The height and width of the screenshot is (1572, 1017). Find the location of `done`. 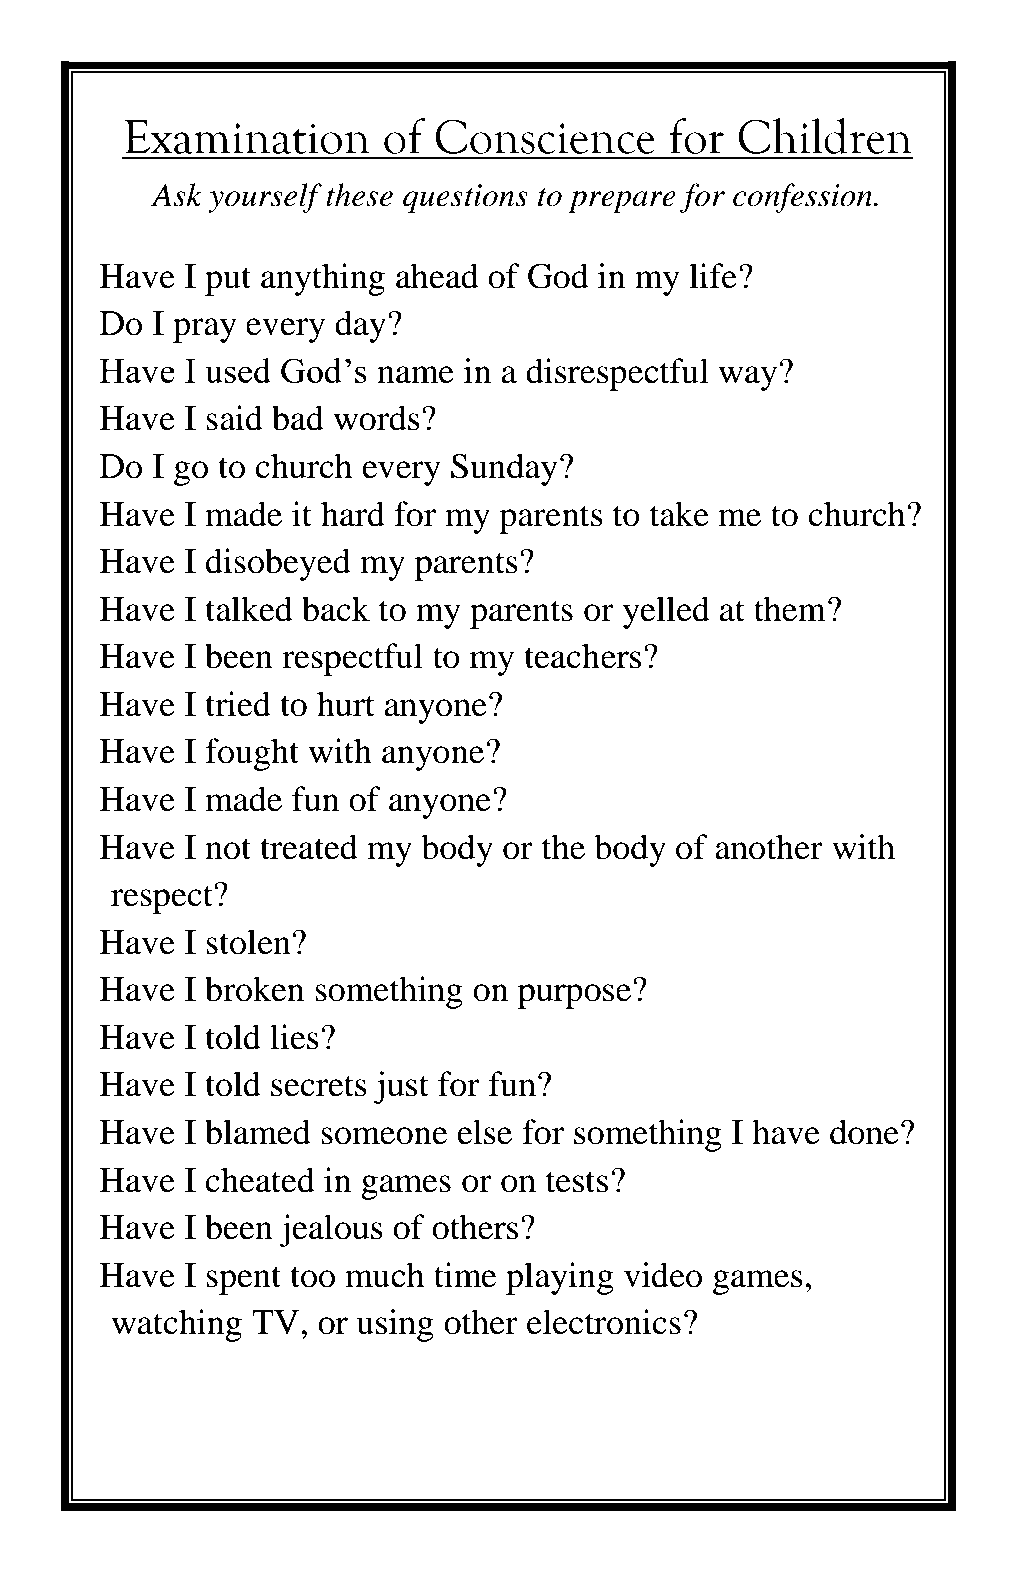

done is located at coordinates (864, 1132).
